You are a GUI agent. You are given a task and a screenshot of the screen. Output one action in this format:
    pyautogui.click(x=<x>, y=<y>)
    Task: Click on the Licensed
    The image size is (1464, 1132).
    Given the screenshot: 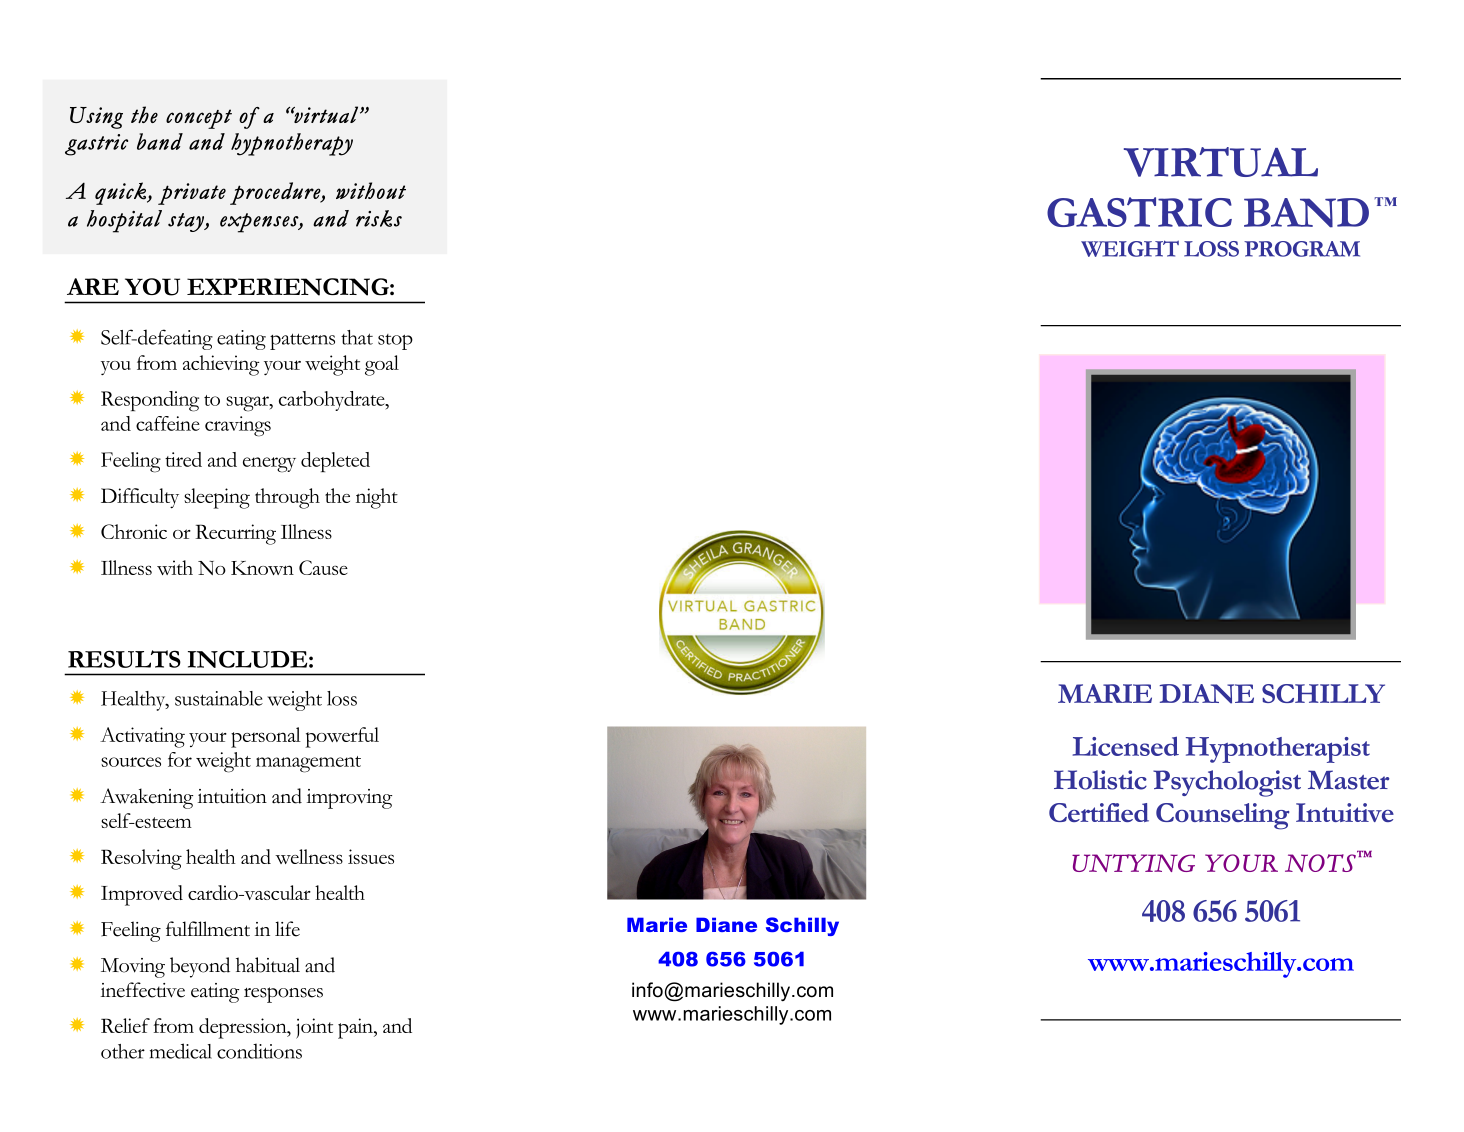 What is the action you would take?
    pyautogui.click(x=1126, y=746)
